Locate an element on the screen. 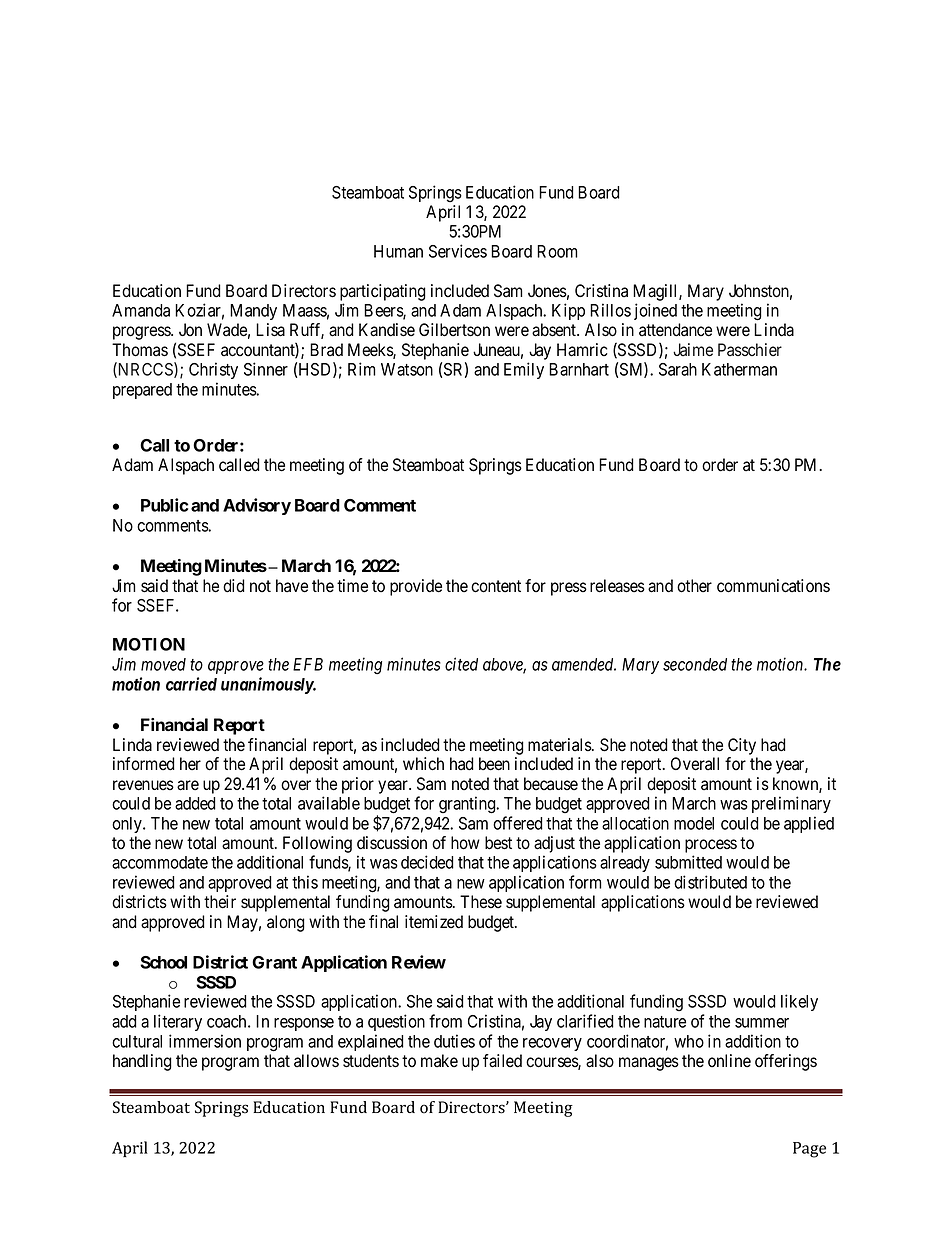 This screenshot has height=1233, width=952. Mandy is located at coordinates (253, 312).
